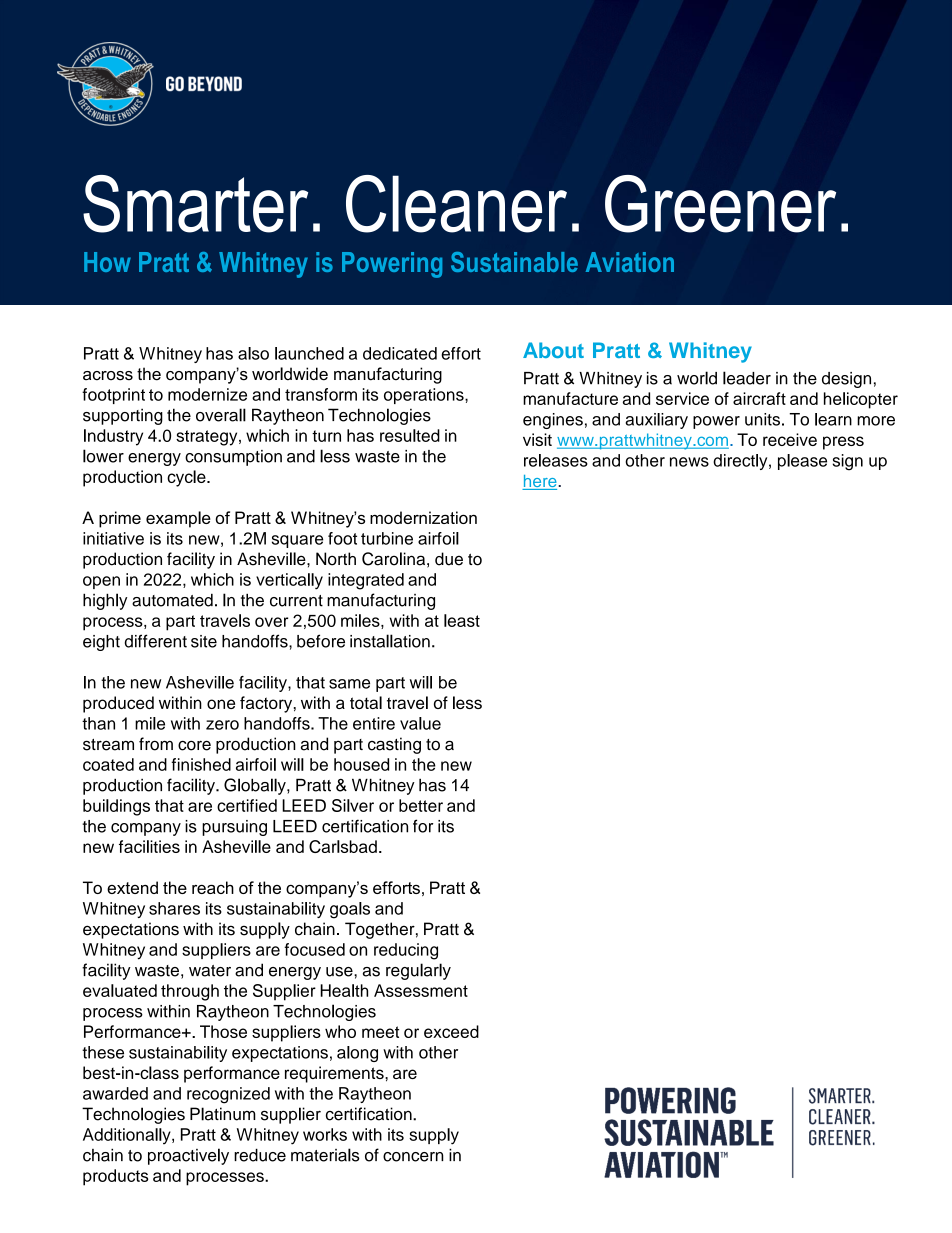 Image resolution: width=952 pixels, height=1233 pixels. What do you see at coordinates (174, 908) in the screenshot?
I see `shares` at bounding box center [174, 908].
